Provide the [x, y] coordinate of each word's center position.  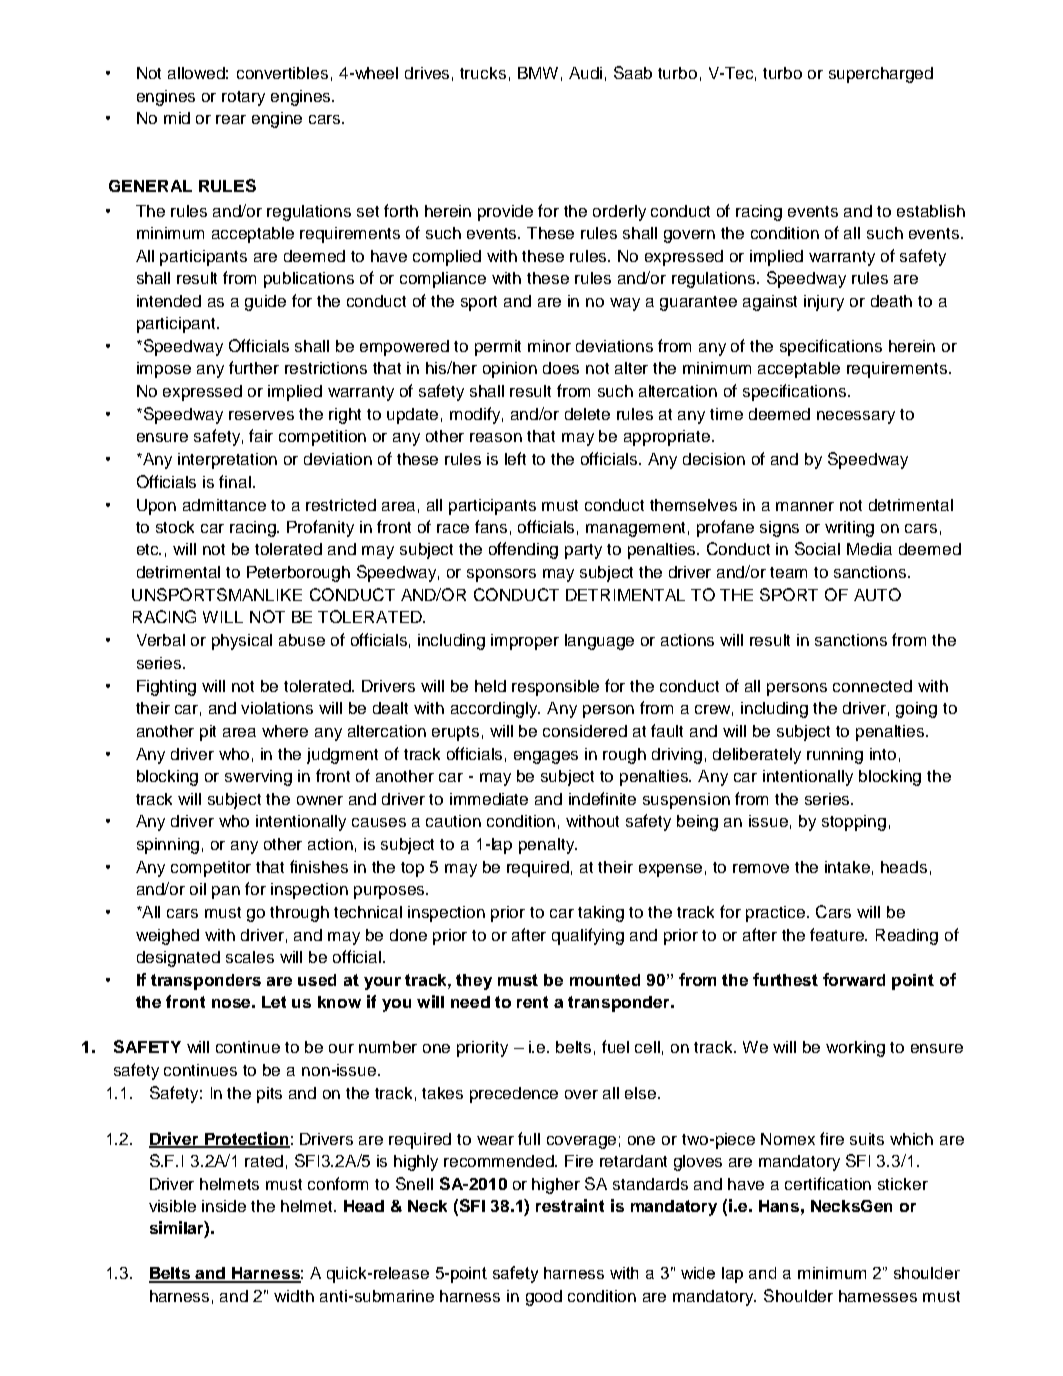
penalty [548, 846]
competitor [211, 869]
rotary [243, 98]
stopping [854, 823]
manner [805, 506]
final [235, 481]
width [294, 1296]
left [515, 458]
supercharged [881, 75]
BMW [538, 73]
